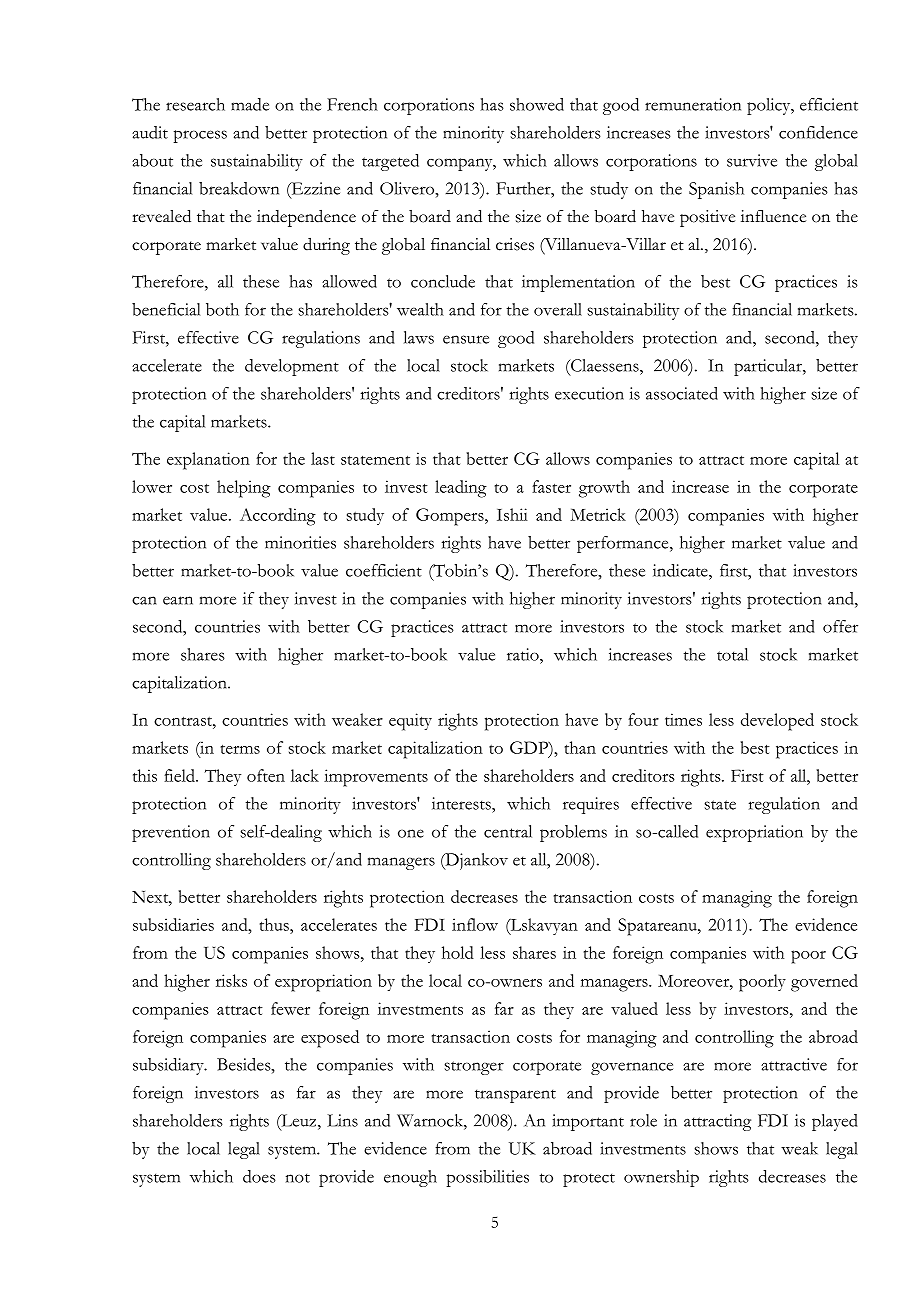 This screenshot has height=1308, width=924. I want to click on explanation, so click(208, 461).
